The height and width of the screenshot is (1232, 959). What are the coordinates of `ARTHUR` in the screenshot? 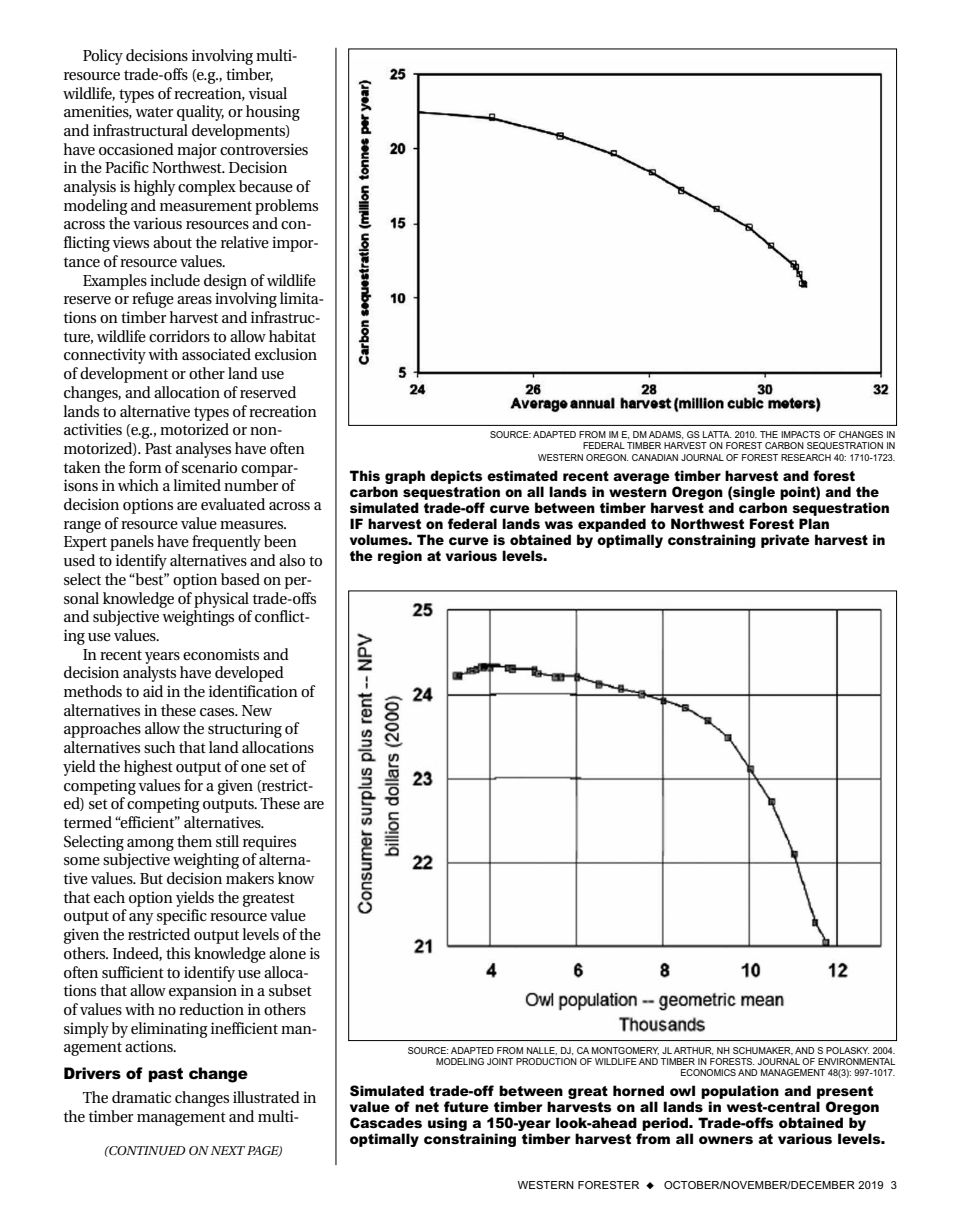 It's located at (693, 1051).
